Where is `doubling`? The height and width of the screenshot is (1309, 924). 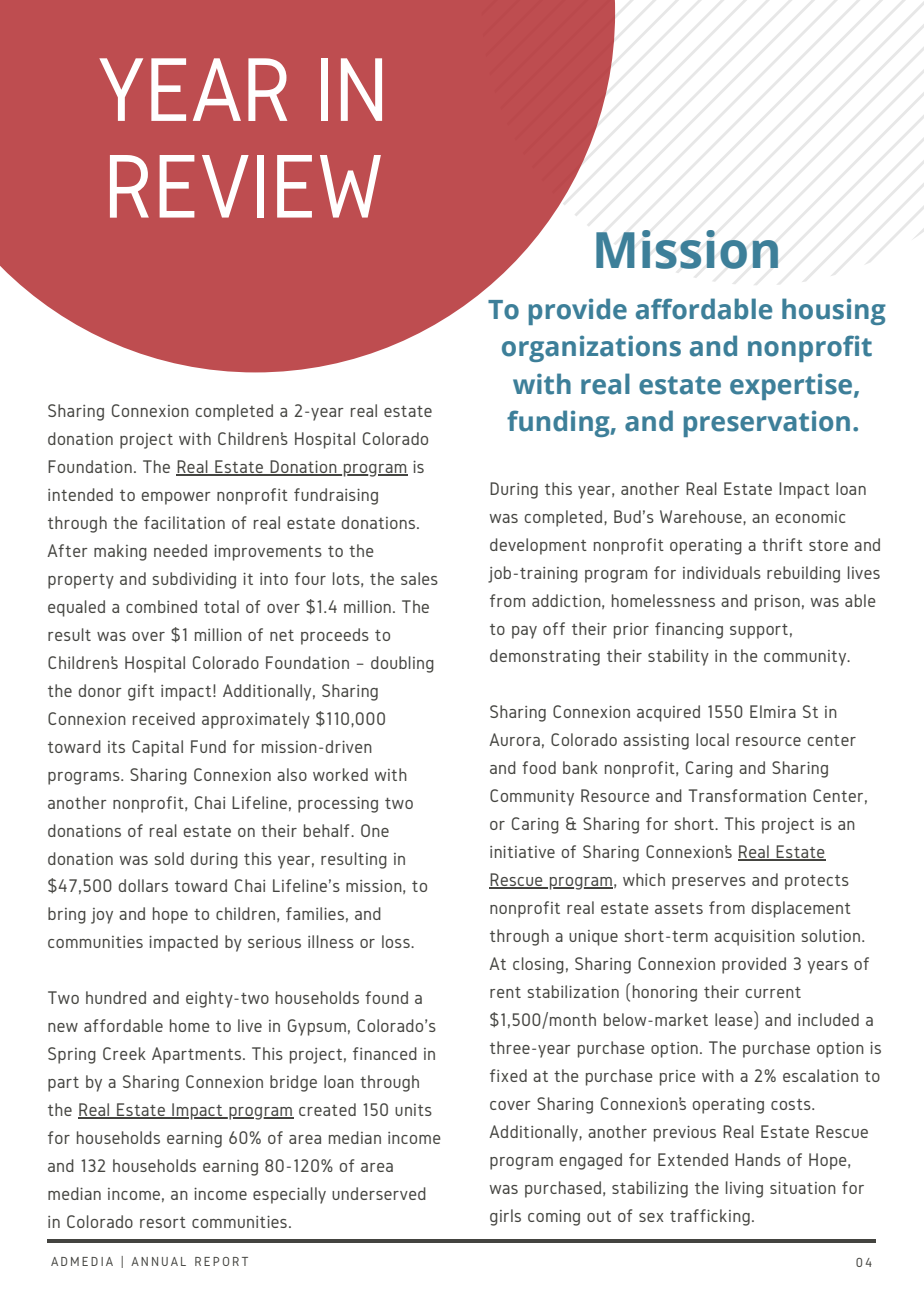 doubling is located at coordinates (402, 664).
